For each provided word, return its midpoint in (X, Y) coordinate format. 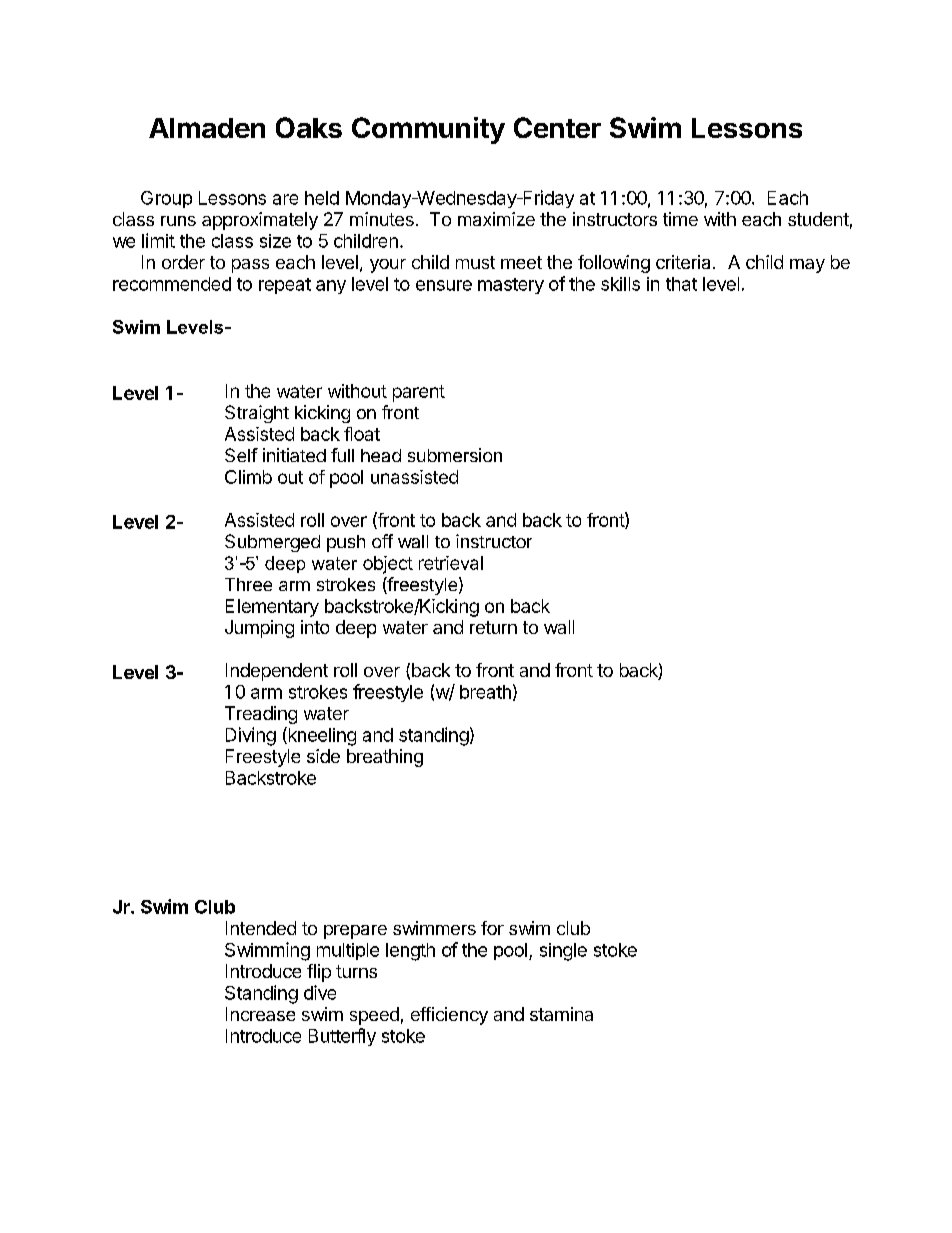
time (680, 219)
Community (428, 130)
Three (248, 584)
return (493, 627)
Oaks (309, 127)
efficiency (449, 1016)
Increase (260, 1014)
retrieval (451, 563)
